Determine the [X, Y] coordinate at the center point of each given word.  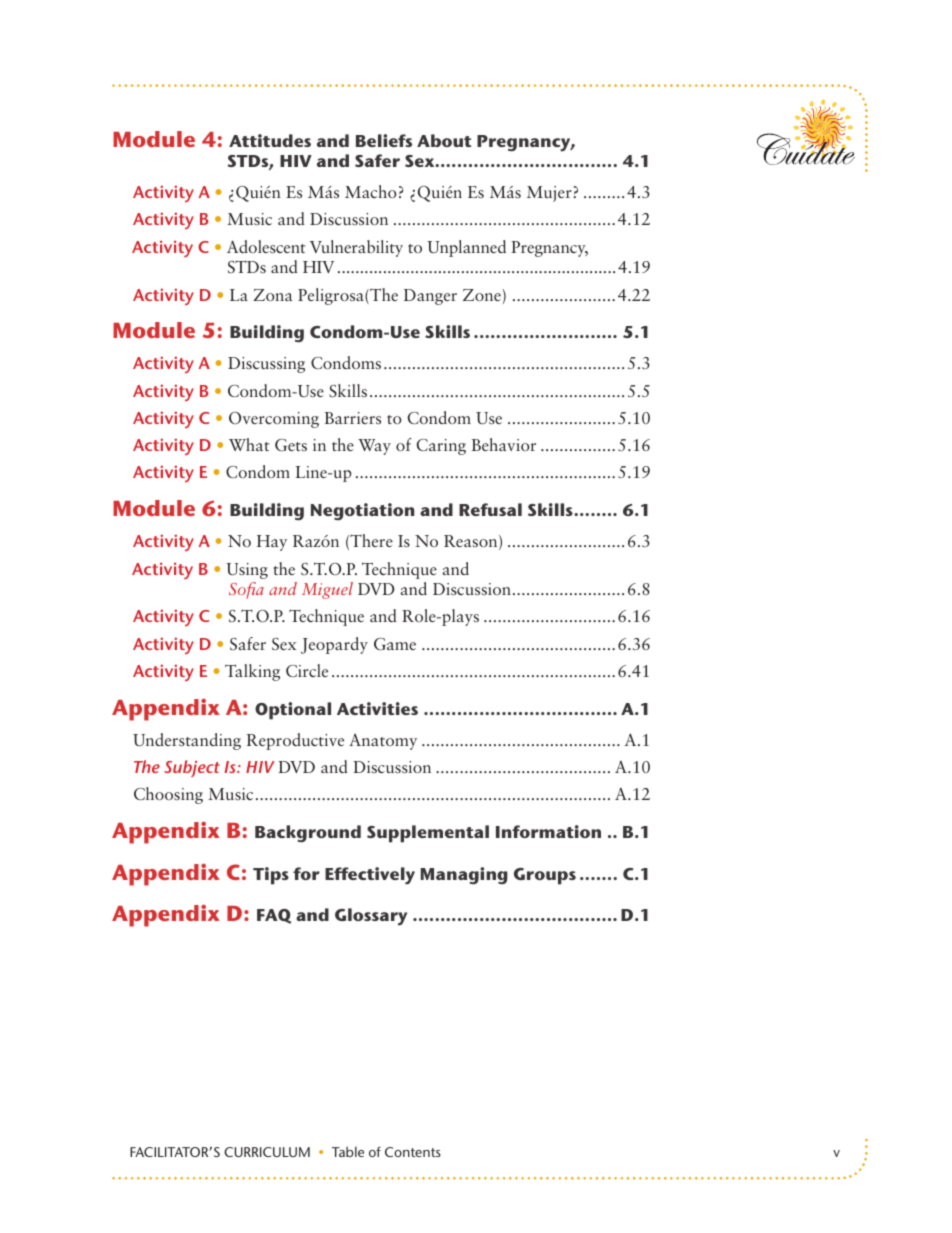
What [249, 444]
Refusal [490, 509]
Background [308, 834]
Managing [464, 876]
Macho [371, 191]
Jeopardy [334, 645]
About [444, 140]
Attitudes [270, 140]
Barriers [353, 418]
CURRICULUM [267, 1152]
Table [348, 1151]
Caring [441, 447]
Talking [252, 672]
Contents [413, 1152]
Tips [271, 876]
